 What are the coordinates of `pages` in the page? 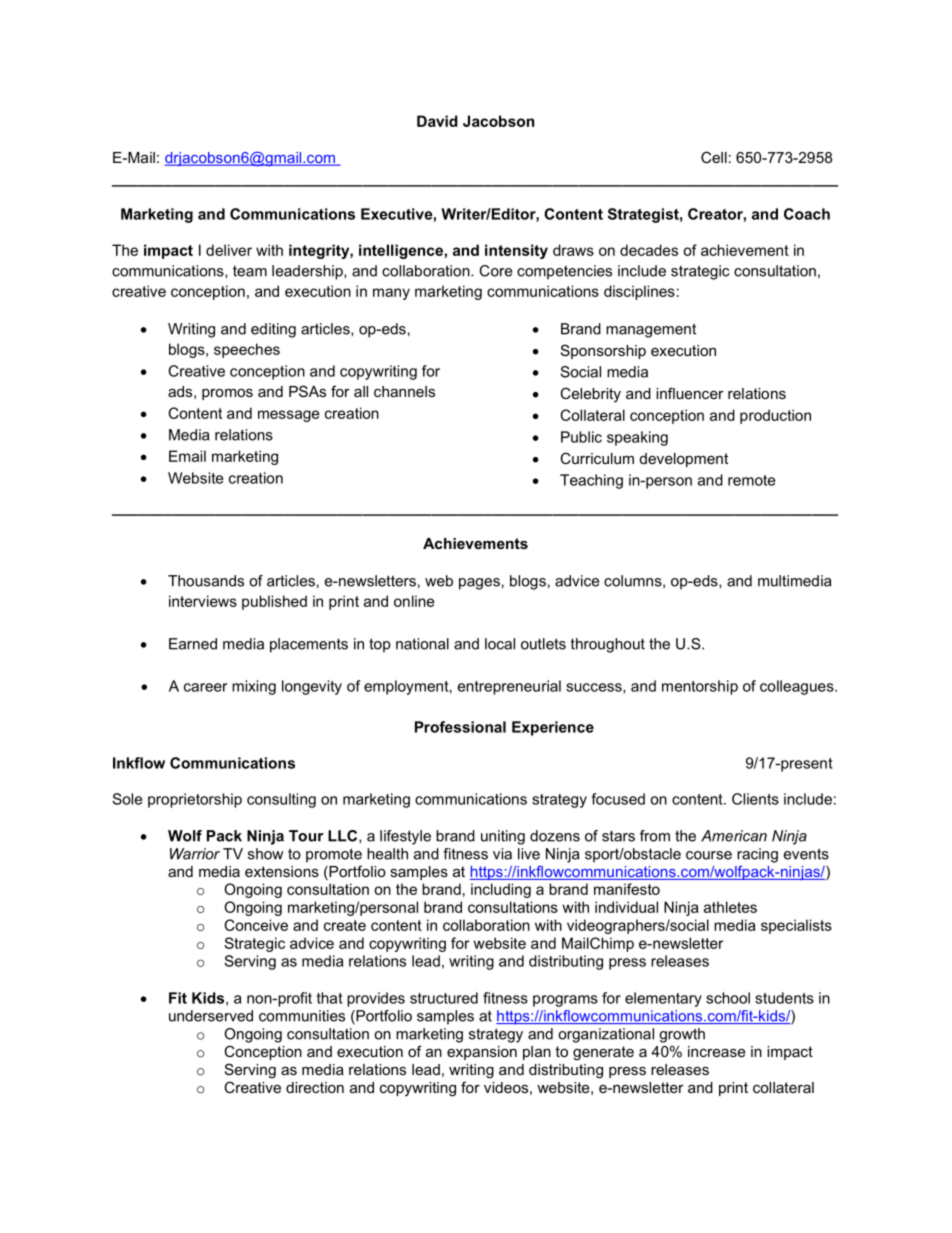 It's located at (479, 584).
